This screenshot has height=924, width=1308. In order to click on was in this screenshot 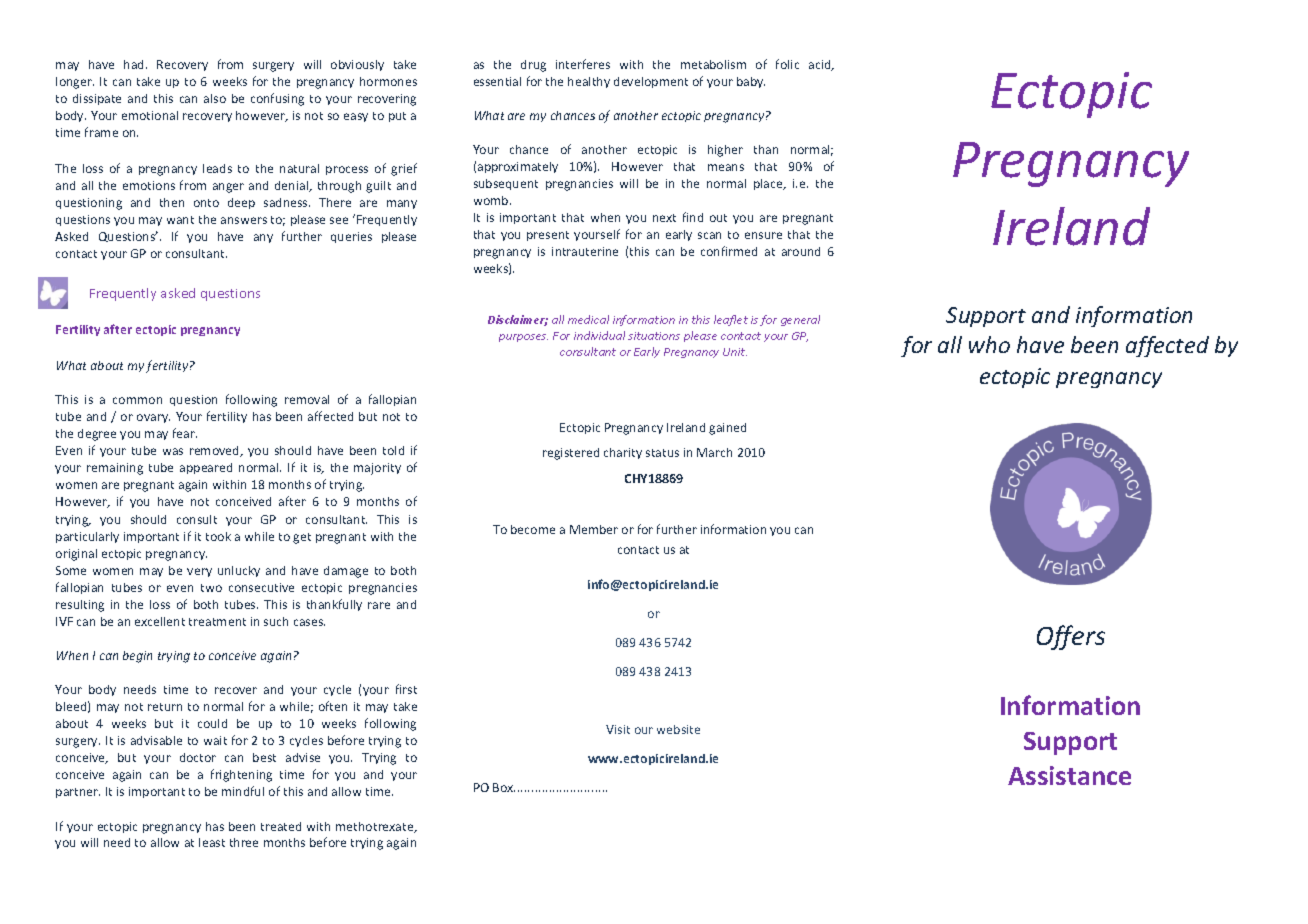, I will do `click(173, 451)`.
